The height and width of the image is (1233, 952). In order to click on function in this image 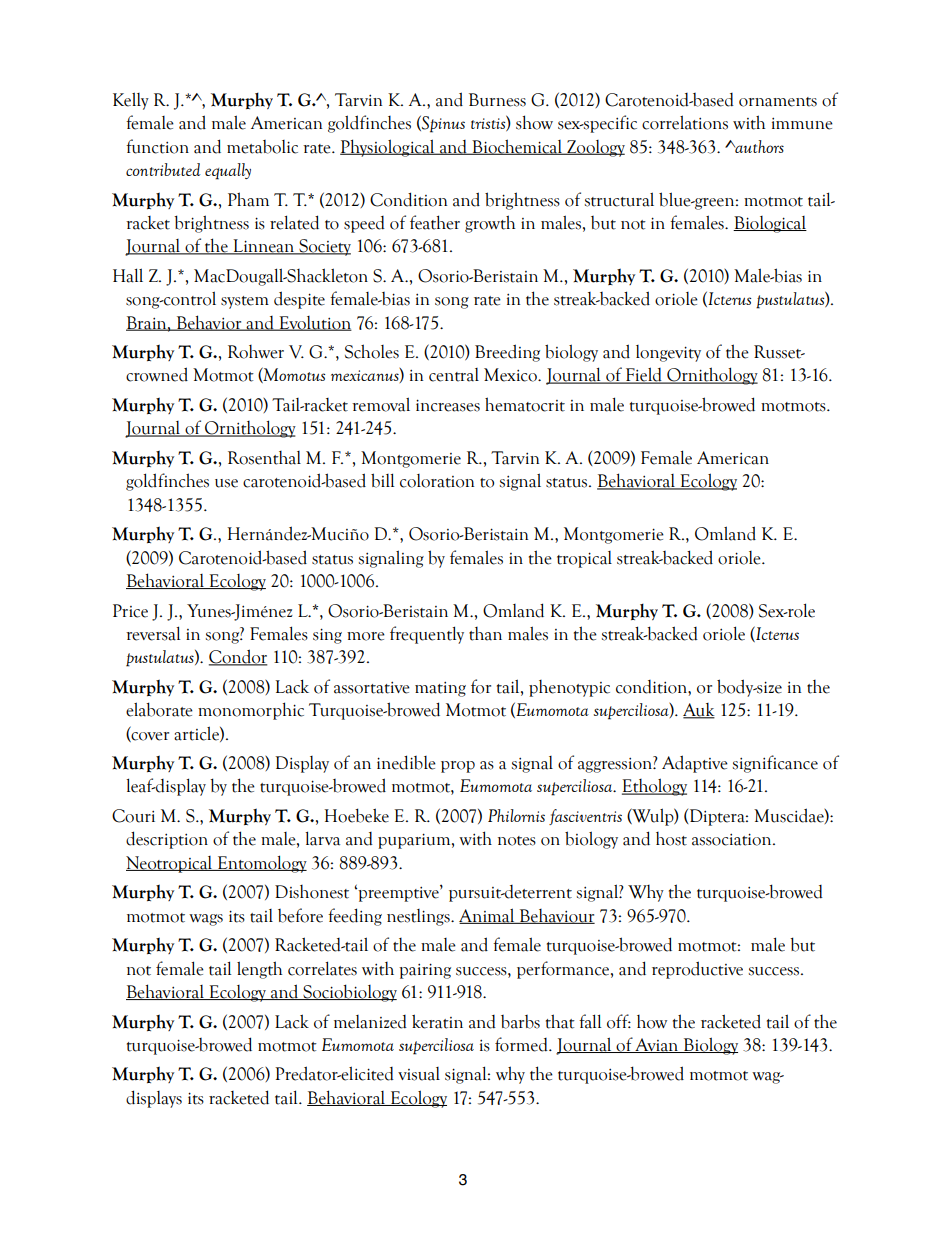, I will do `click(157, 146)`.
